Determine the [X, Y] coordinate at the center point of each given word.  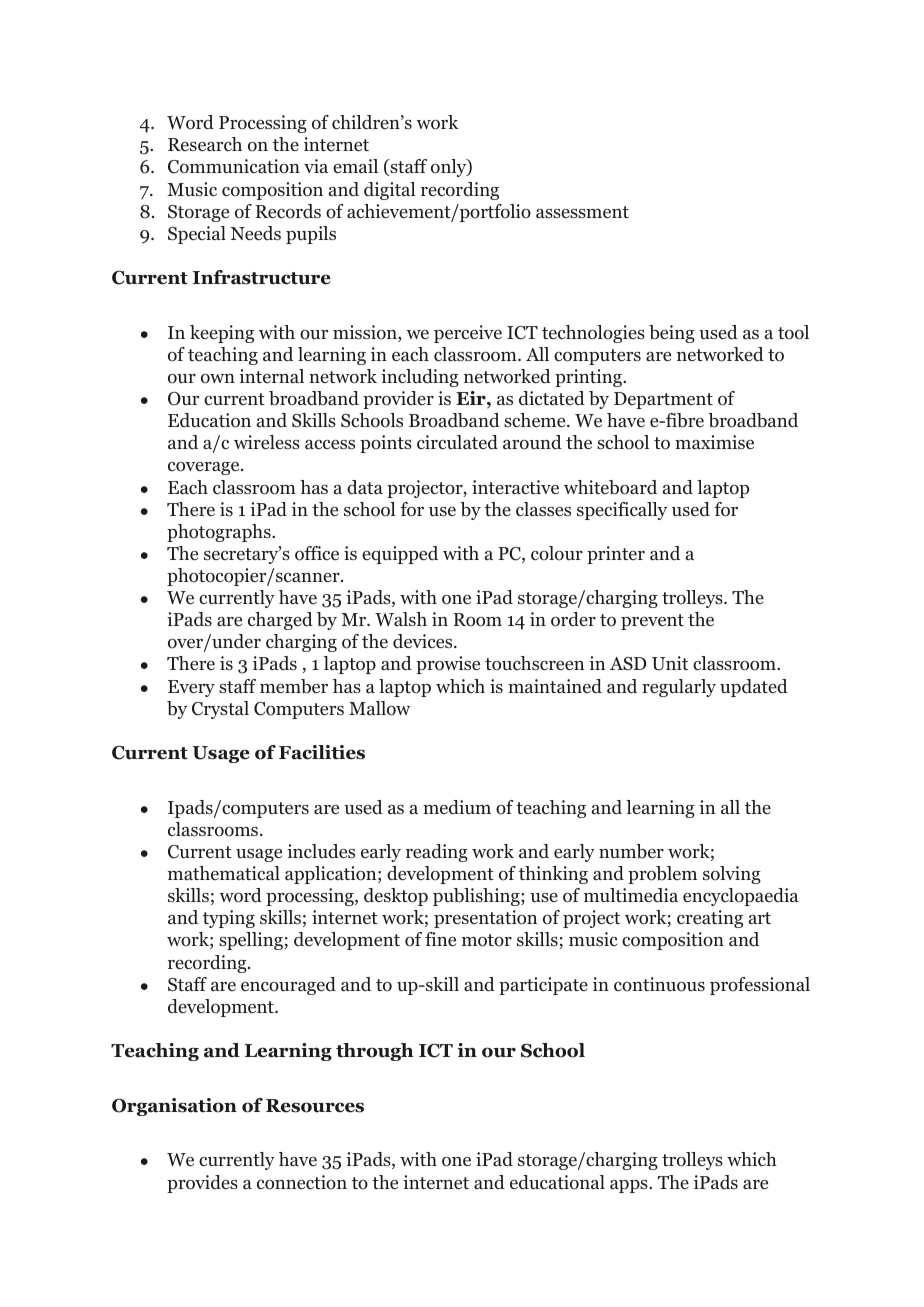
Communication [234, 166]
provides [202, 1184]
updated [754, 688]
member [294, 686]
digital [390, 191]
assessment [582, 212]
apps [630, 1186]
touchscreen [534, 663]
